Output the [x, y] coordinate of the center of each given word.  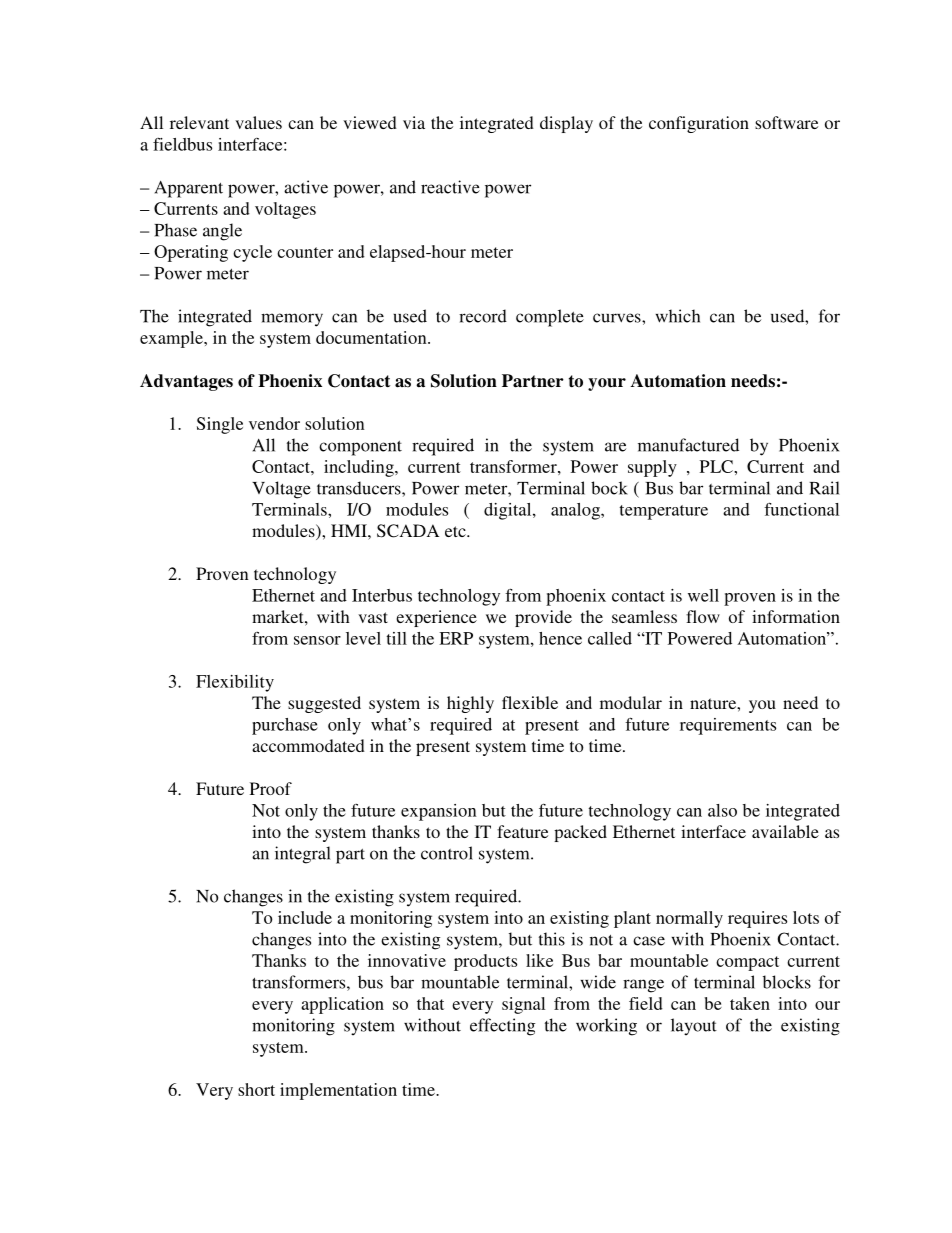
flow [703, 616]
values [258, 122]
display [566, 124]
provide [543, 618]
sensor [317, 640]
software [786, 122]
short [256, 1089]
